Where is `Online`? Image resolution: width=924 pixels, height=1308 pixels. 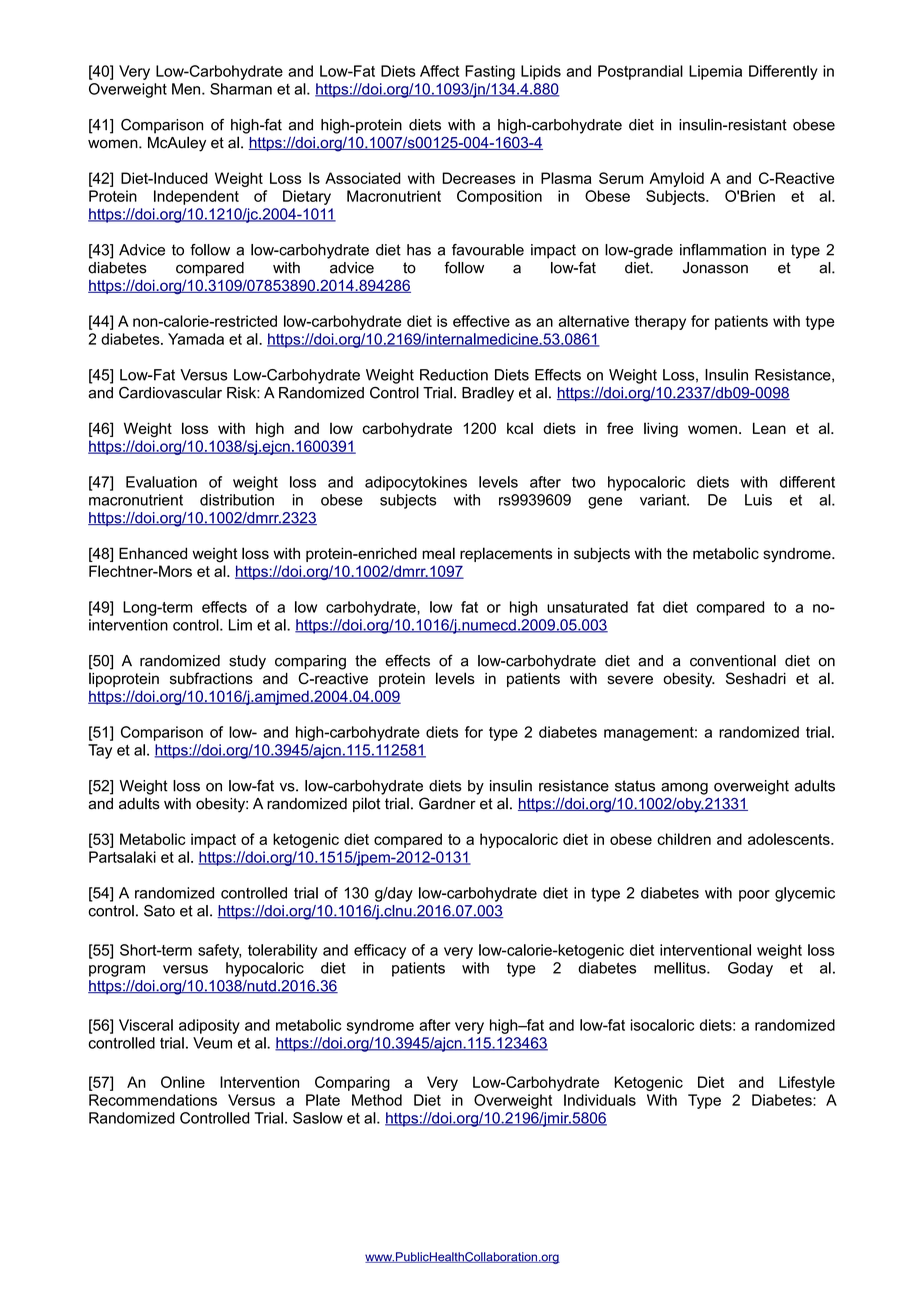
Online is located at coordinates (183, 1082).
